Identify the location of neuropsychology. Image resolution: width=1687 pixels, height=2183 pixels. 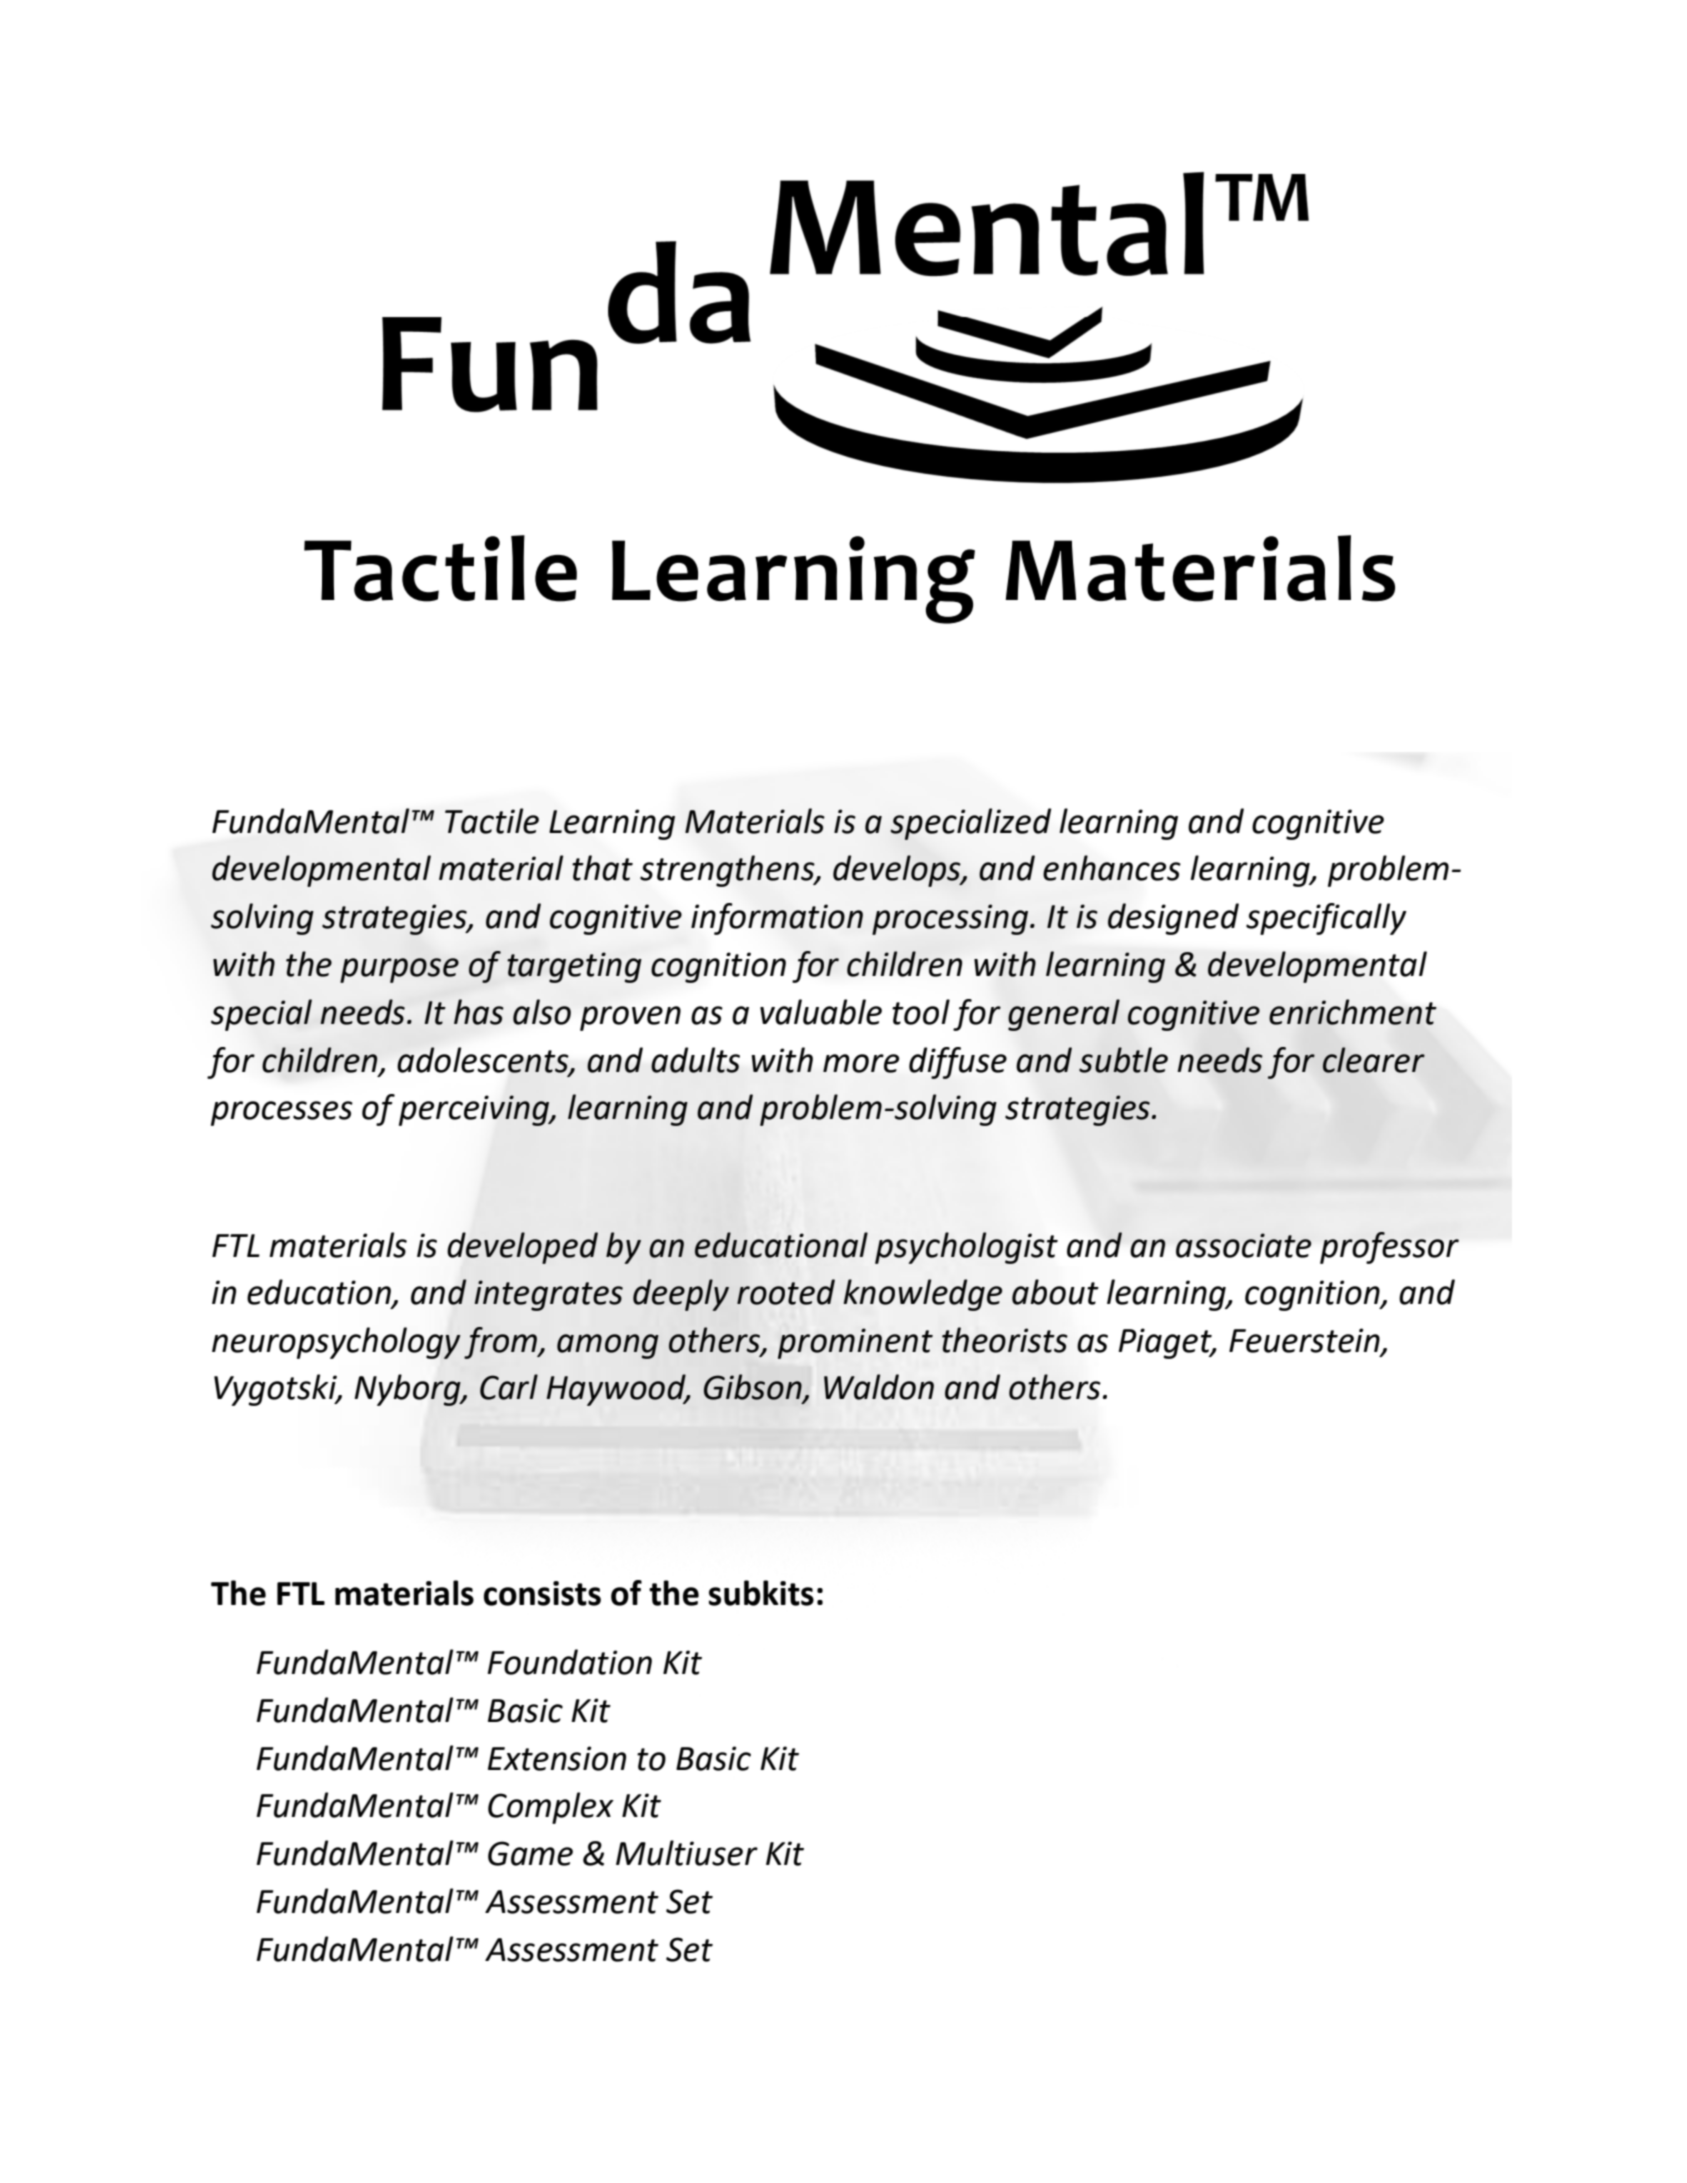
(336, 1343).
